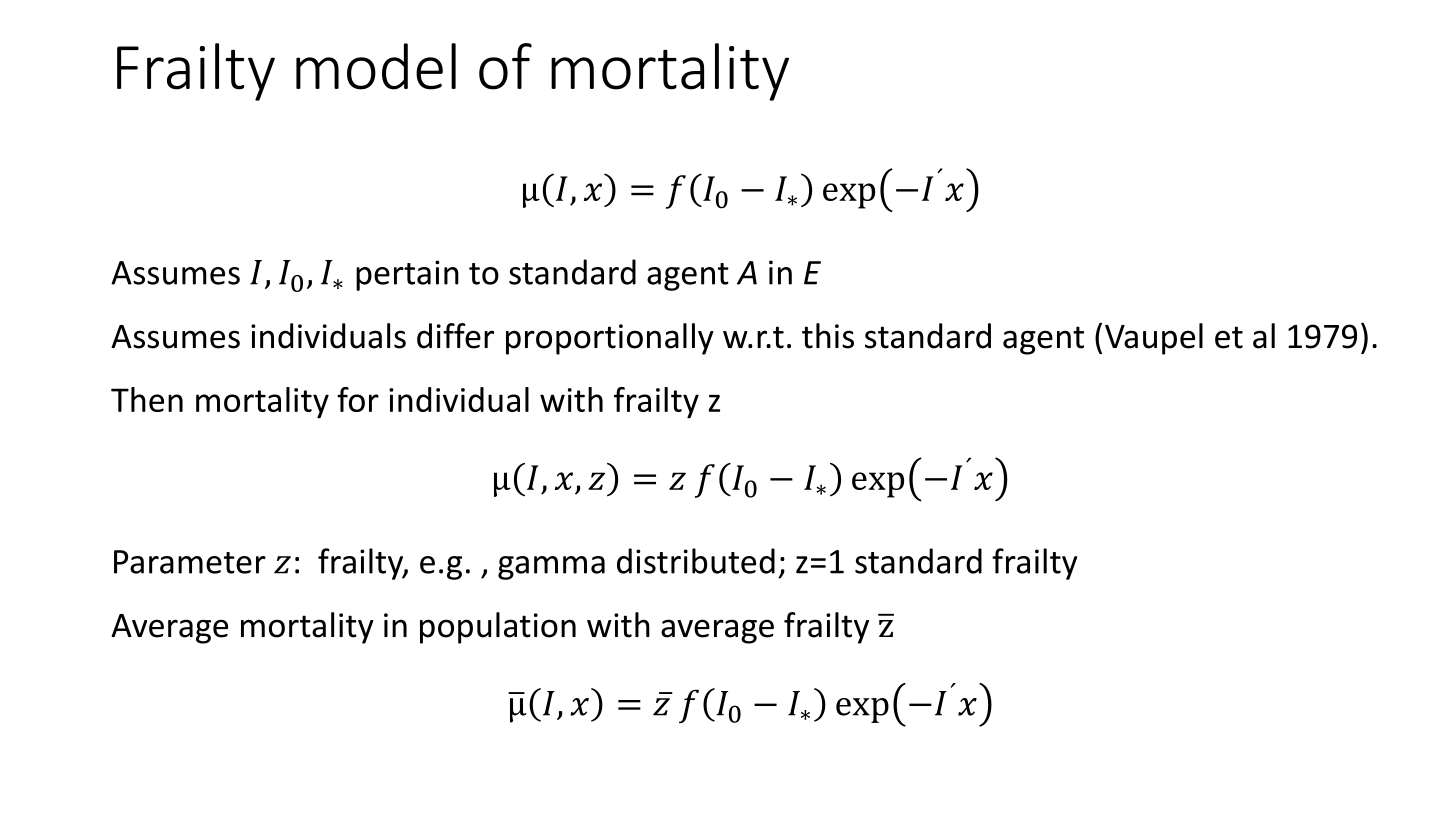 The width and height of the screenshot is (1456, 819). Describe the element at coordinates (455, 336) in the screenshot. I see `differ` at that location.
